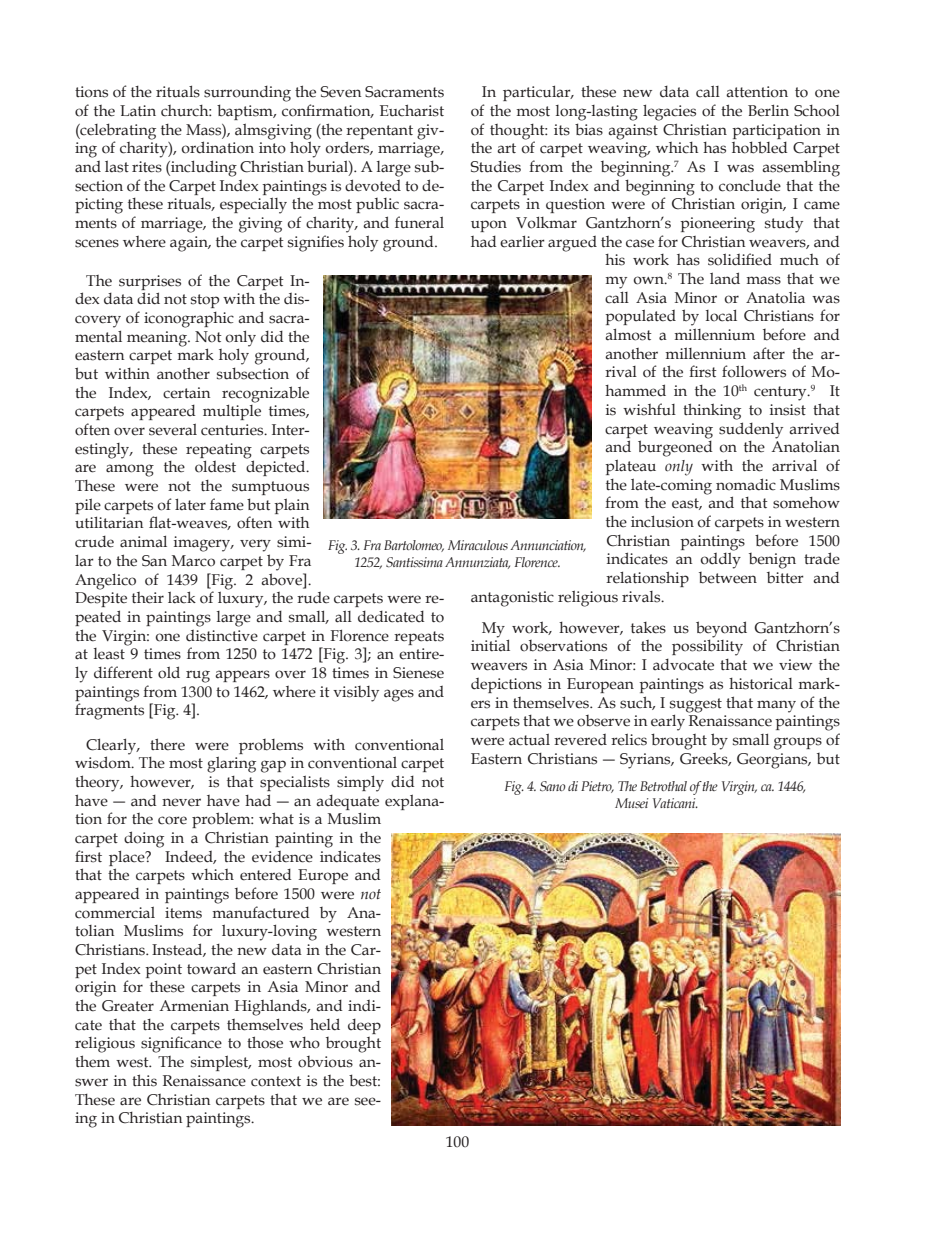  I want to click on ages, so click(399, 695).
